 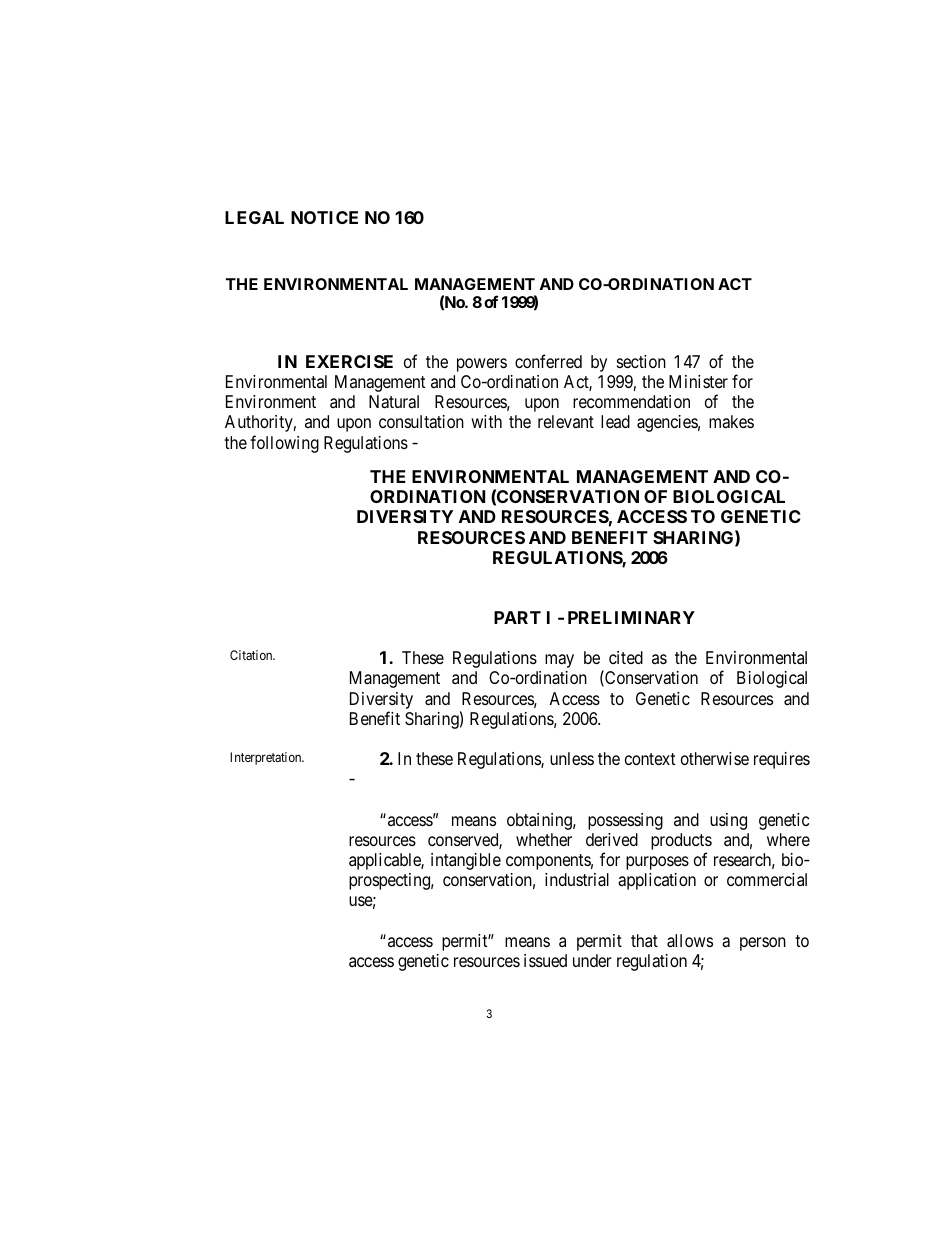 What do you see at coordinates (466, 861) in the screenshot?
I see `intangible` at bounding box center [466, 861].
